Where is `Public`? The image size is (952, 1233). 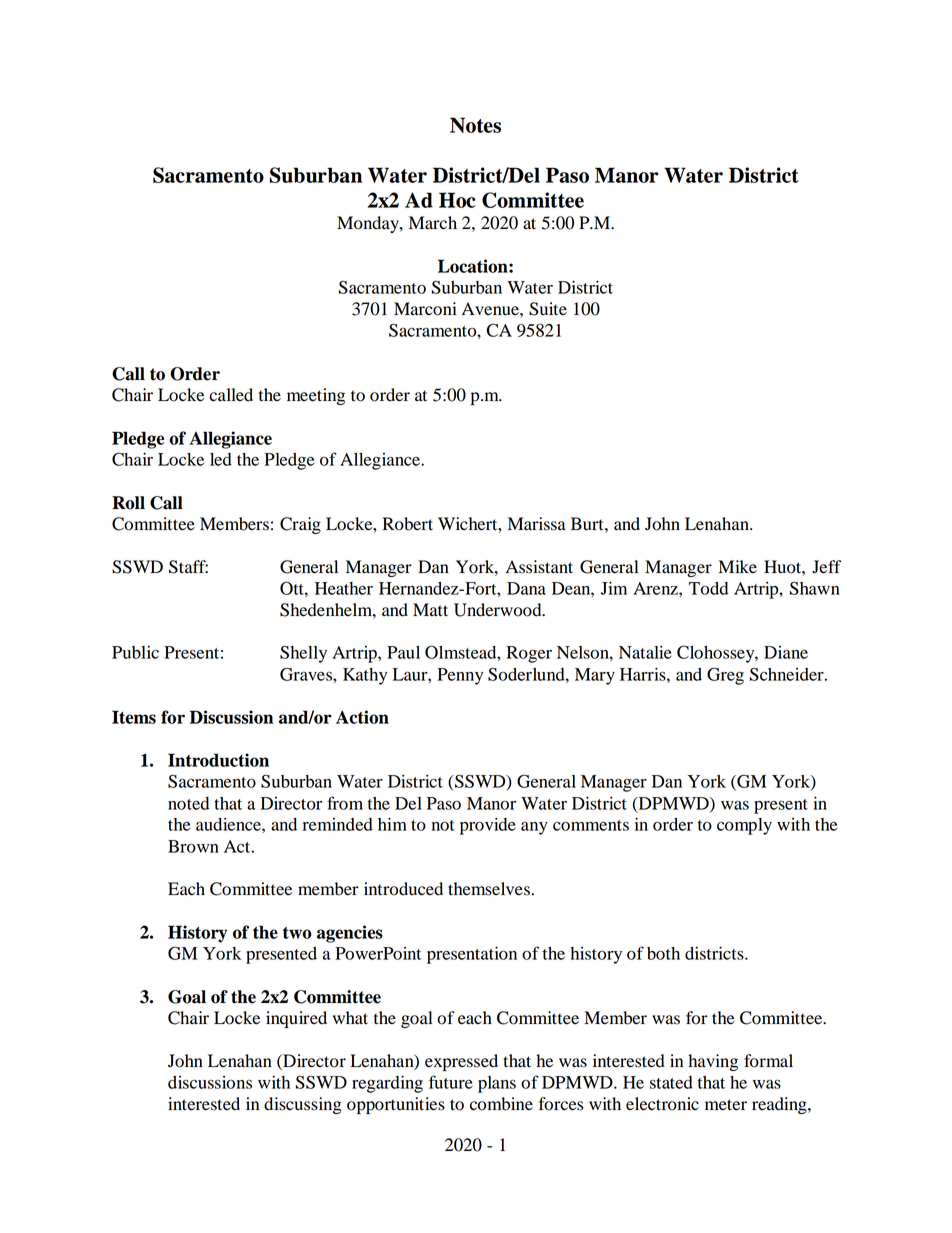
Public is located at coordinates (135, 652).
